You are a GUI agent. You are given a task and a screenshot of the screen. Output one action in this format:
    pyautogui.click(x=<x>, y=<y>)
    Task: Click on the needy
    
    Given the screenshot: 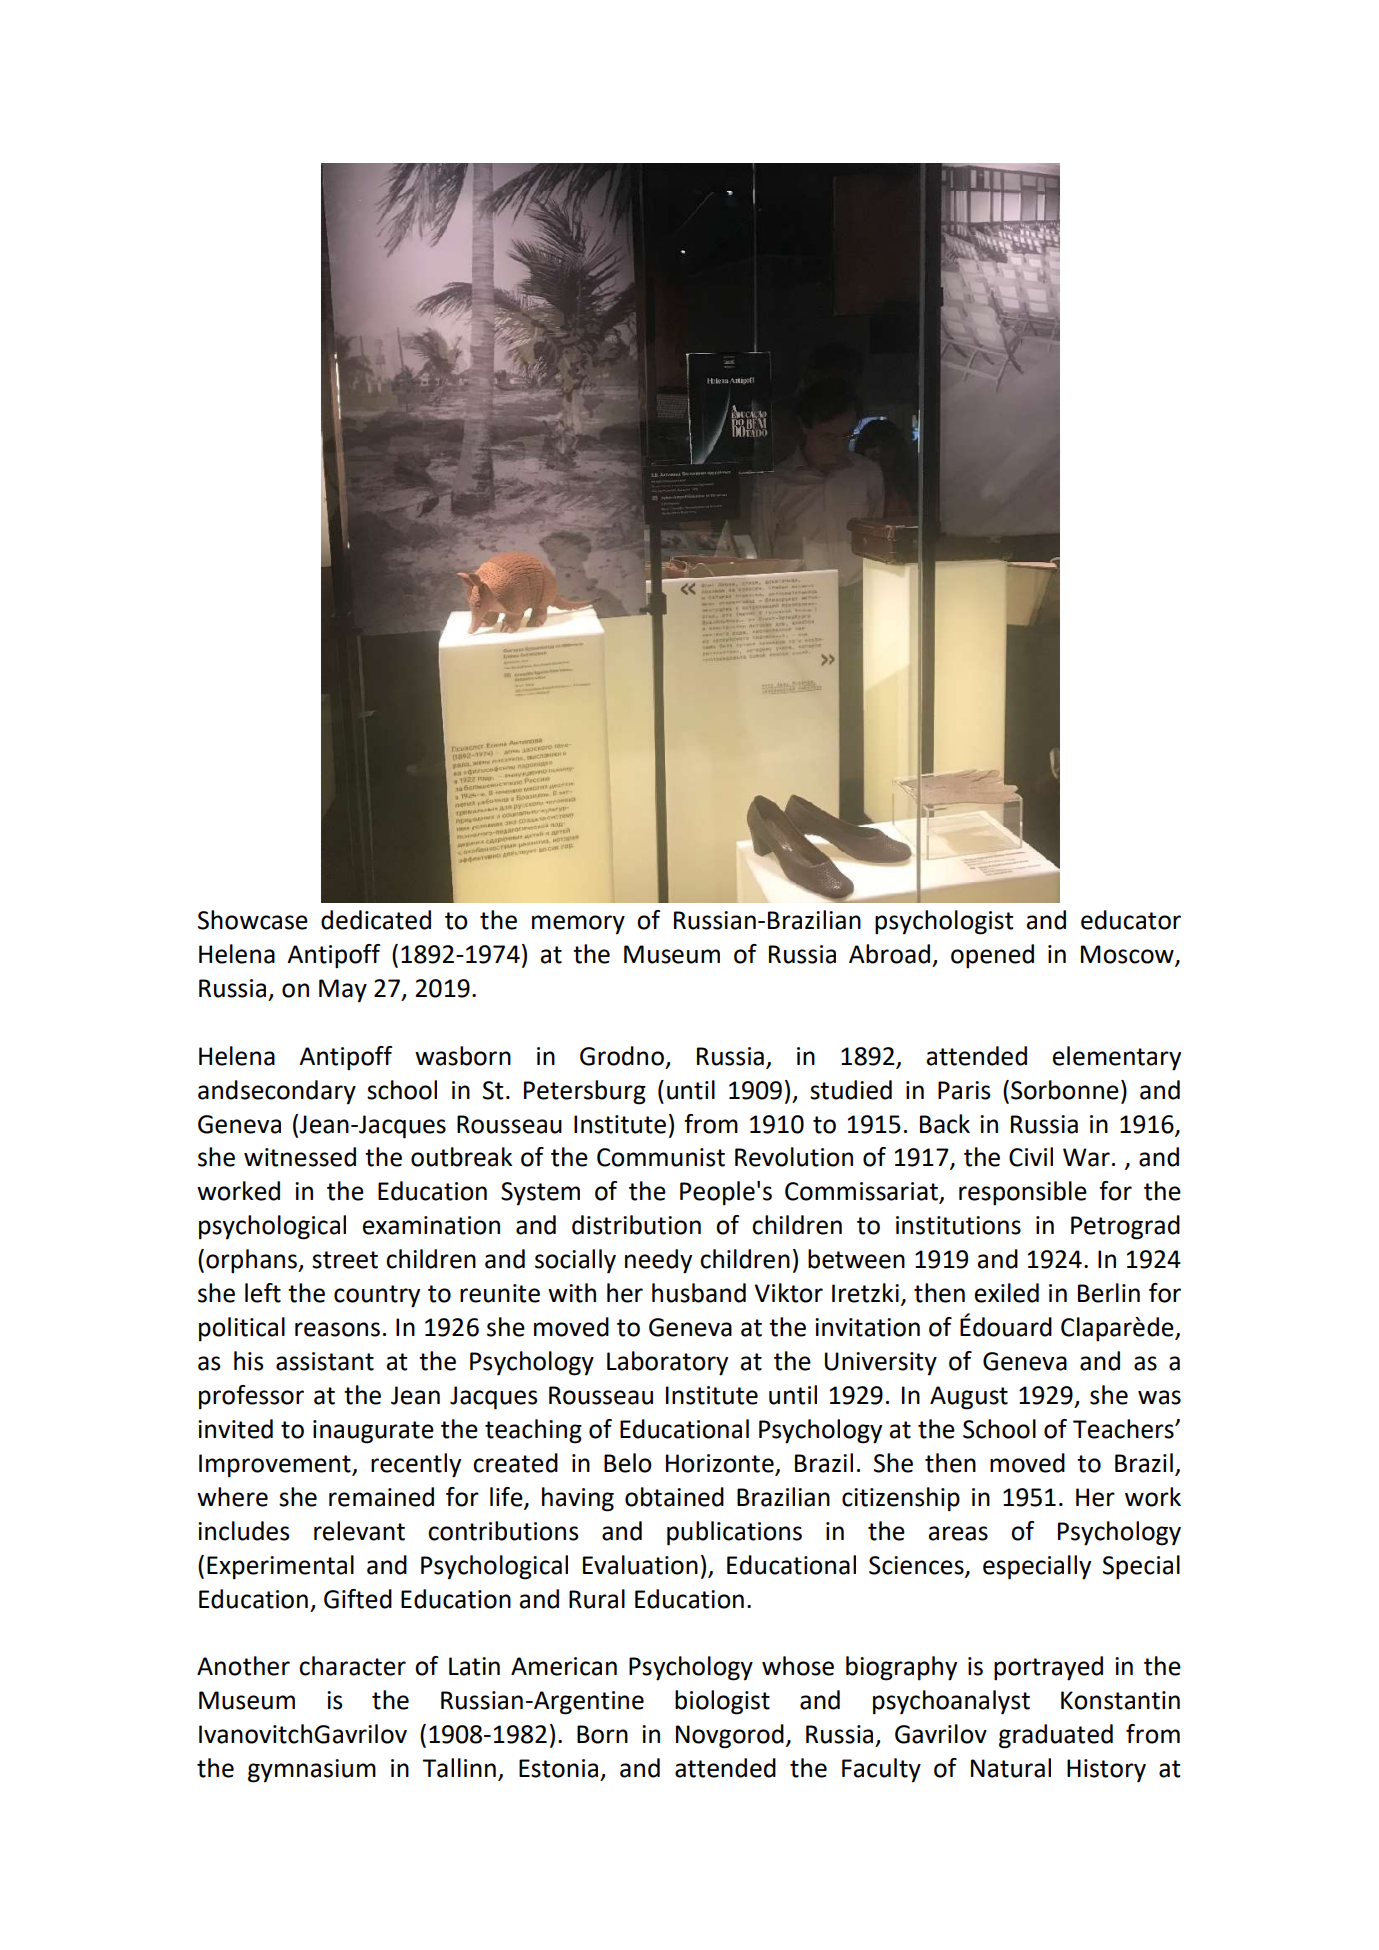 What is the action you would take?
    pyautogui.click(x=658, y=1261)
